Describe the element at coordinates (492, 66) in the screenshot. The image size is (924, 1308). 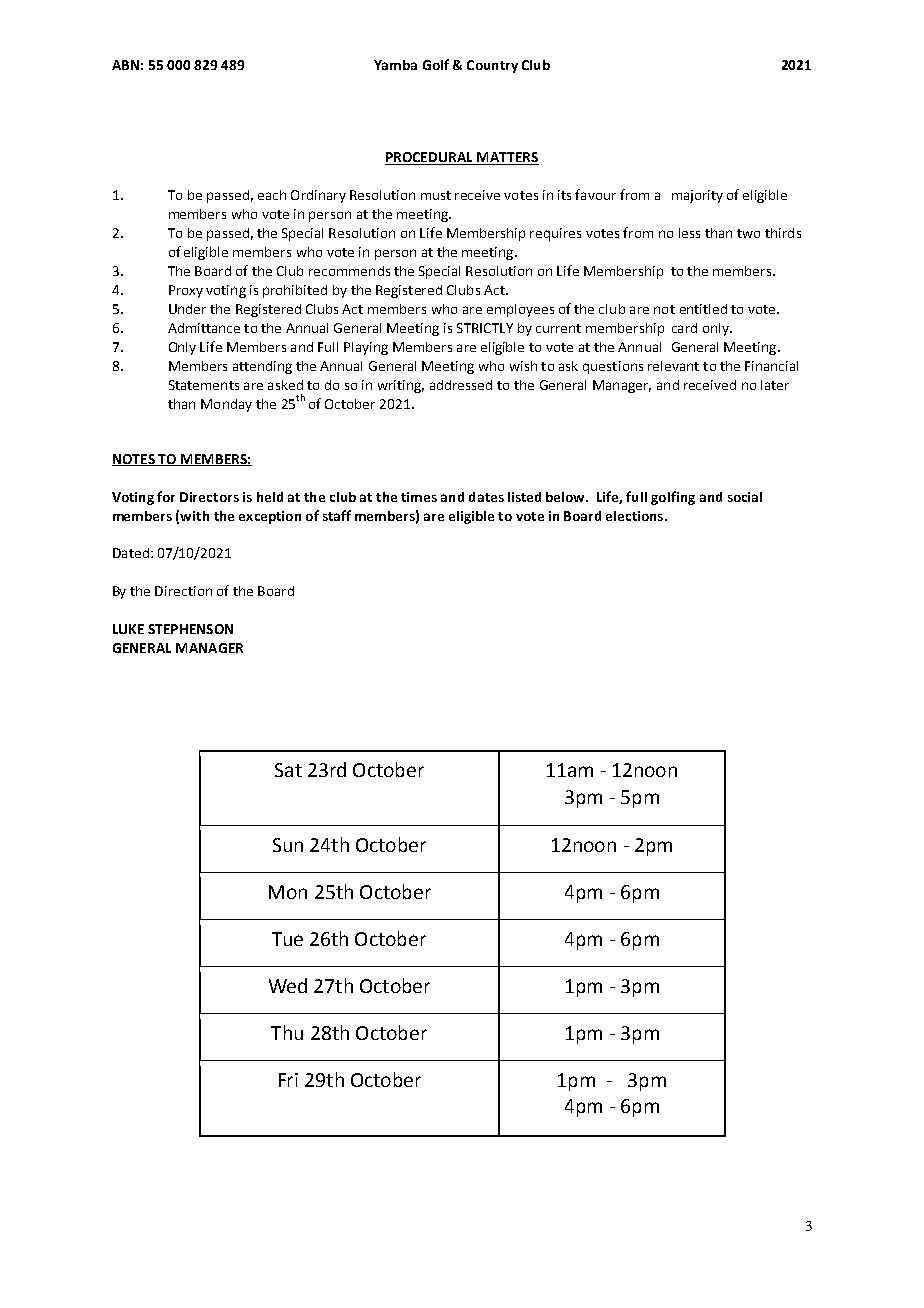
I see `Country` at that location.
